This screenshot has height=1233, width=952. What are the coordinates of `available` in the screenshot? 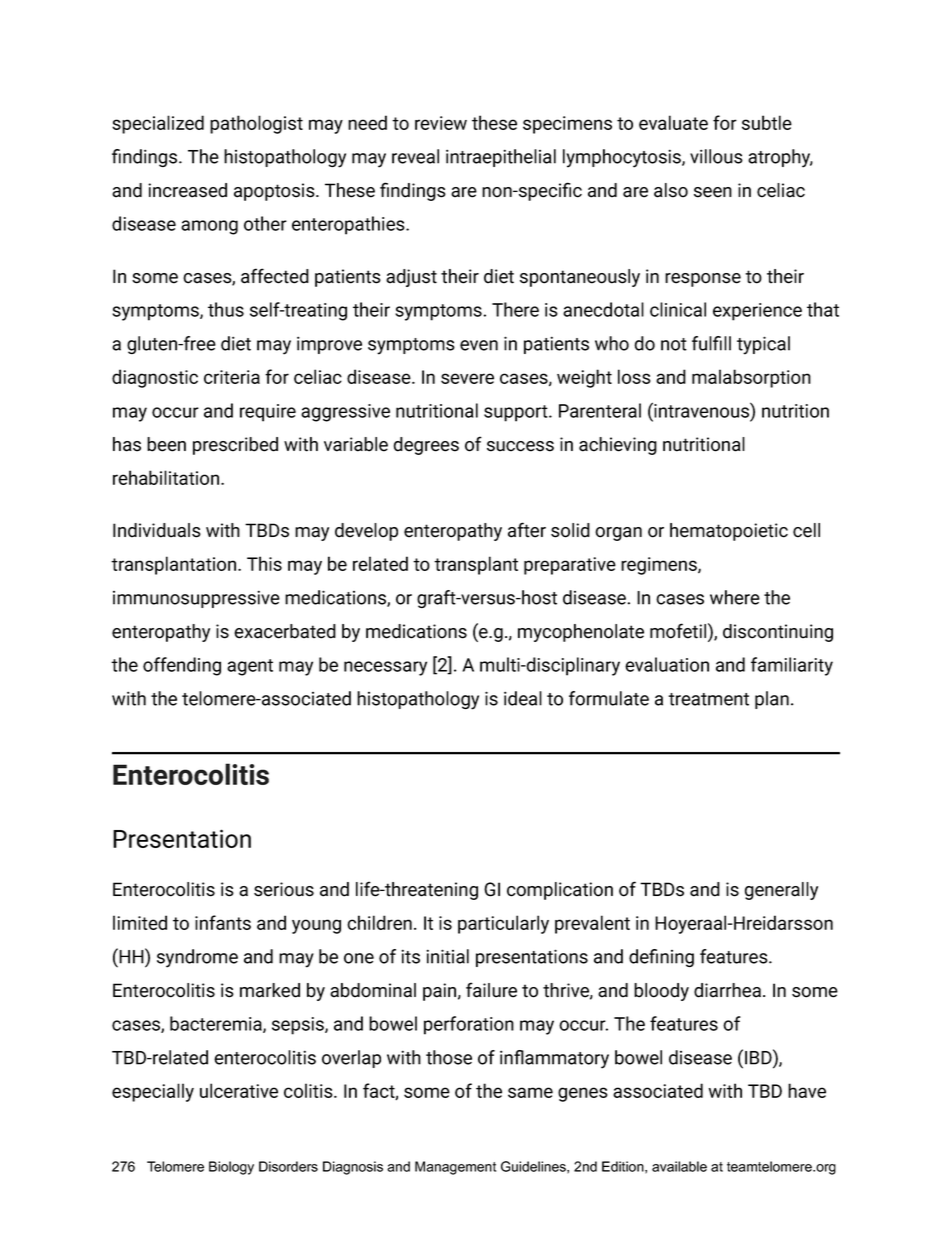 It's located at (679, 1166).
